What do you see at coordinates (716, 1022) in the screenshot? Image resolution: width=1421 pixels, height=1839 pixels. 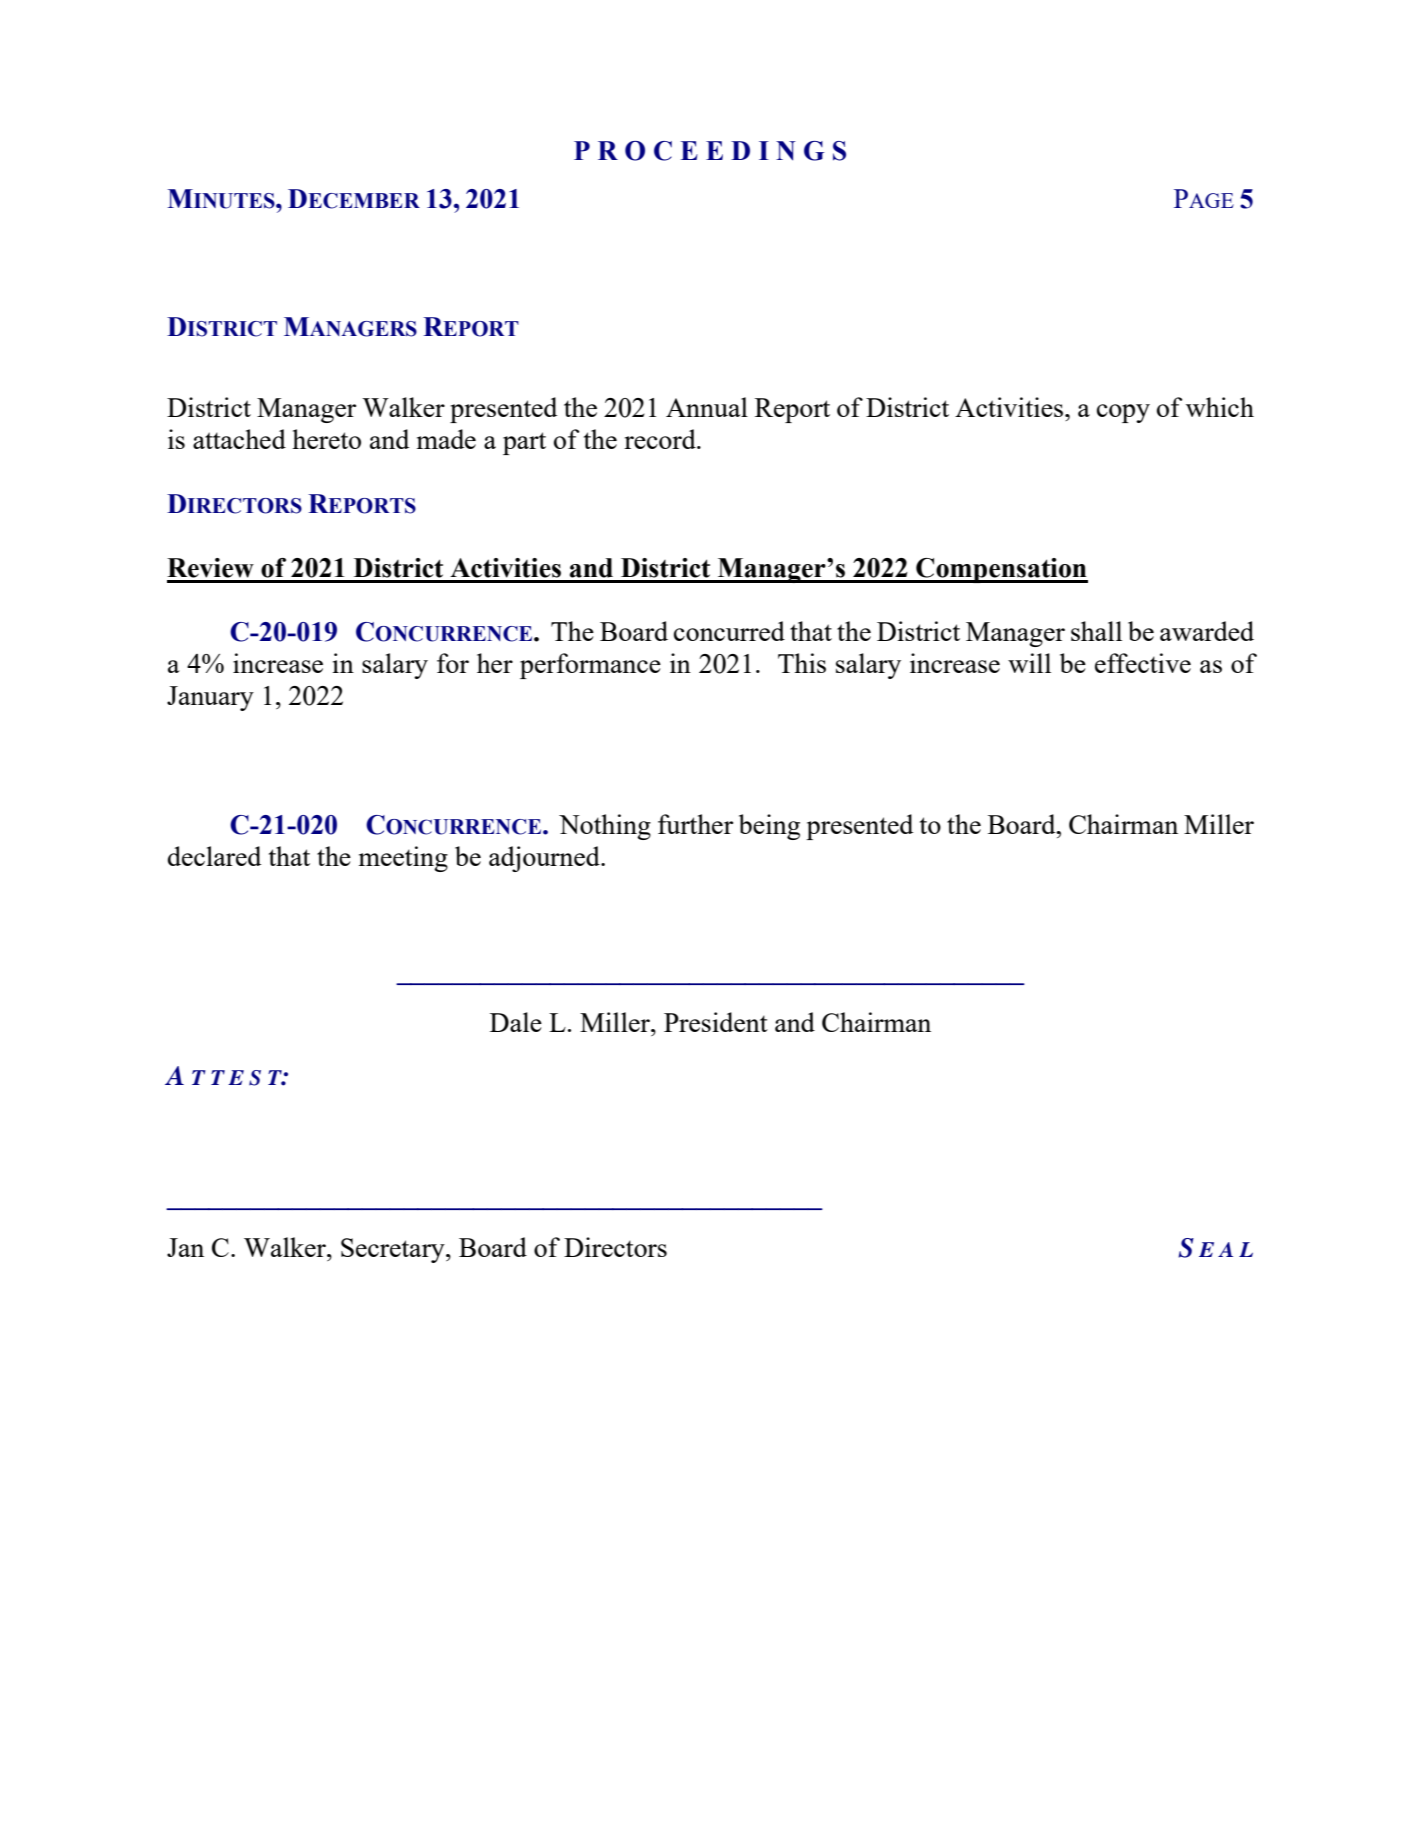 I see `President` at bounding box center [716, 1022].
